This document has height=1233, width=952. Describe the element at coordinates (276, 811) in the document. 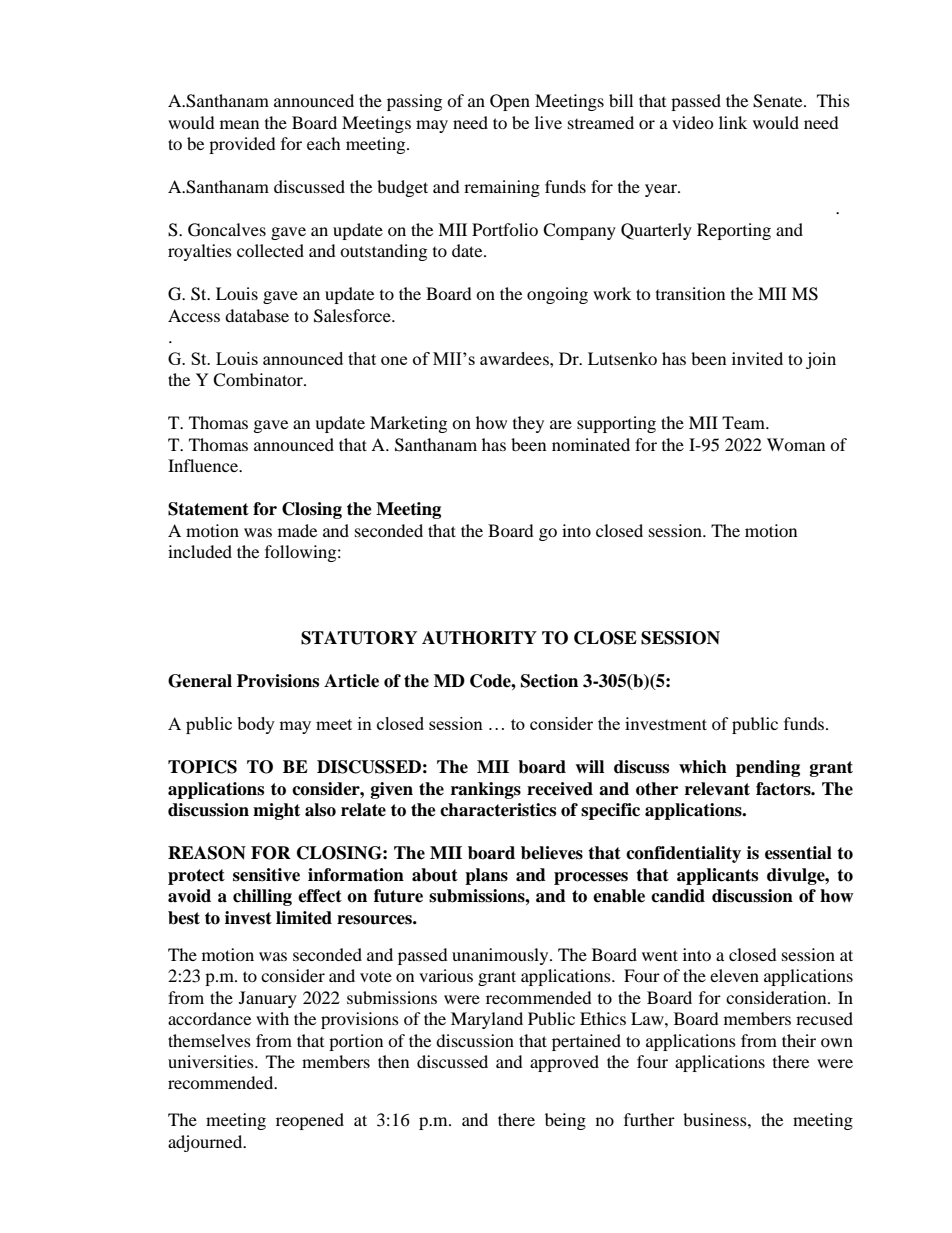

I see `might` at that location.
